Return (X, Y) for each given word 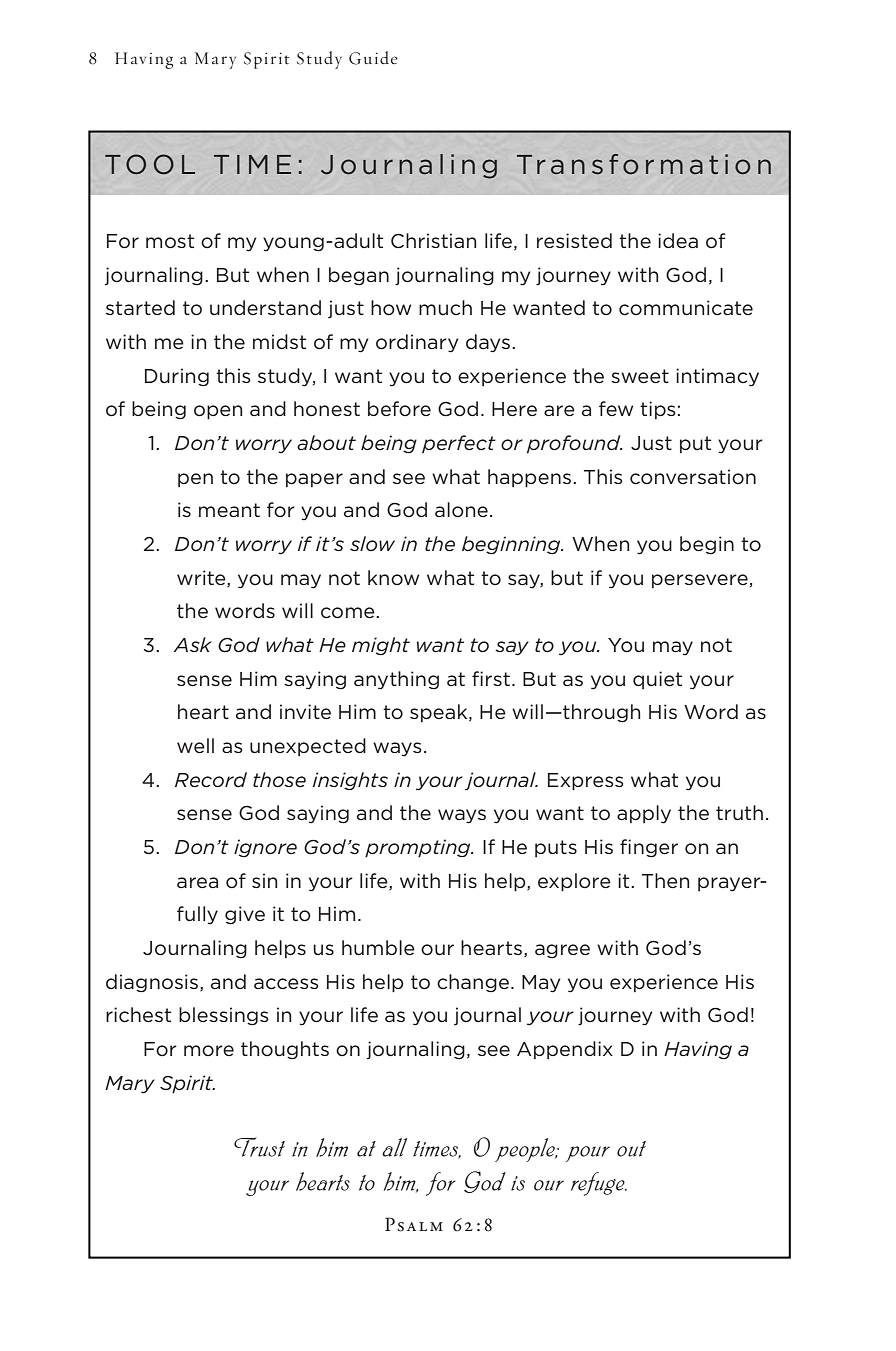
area (197, 883)
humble (378, 947)
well (195, 745)
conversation (693, 477)
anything (396, 680)
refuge (599, 1184)
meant (229, 510)
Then (665, 880)
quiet (657, 680)
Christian (433, 241)
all (394, 1147)
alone (461, 510)
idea (678, 240)
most (170, 241)
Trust (259, 1147)
